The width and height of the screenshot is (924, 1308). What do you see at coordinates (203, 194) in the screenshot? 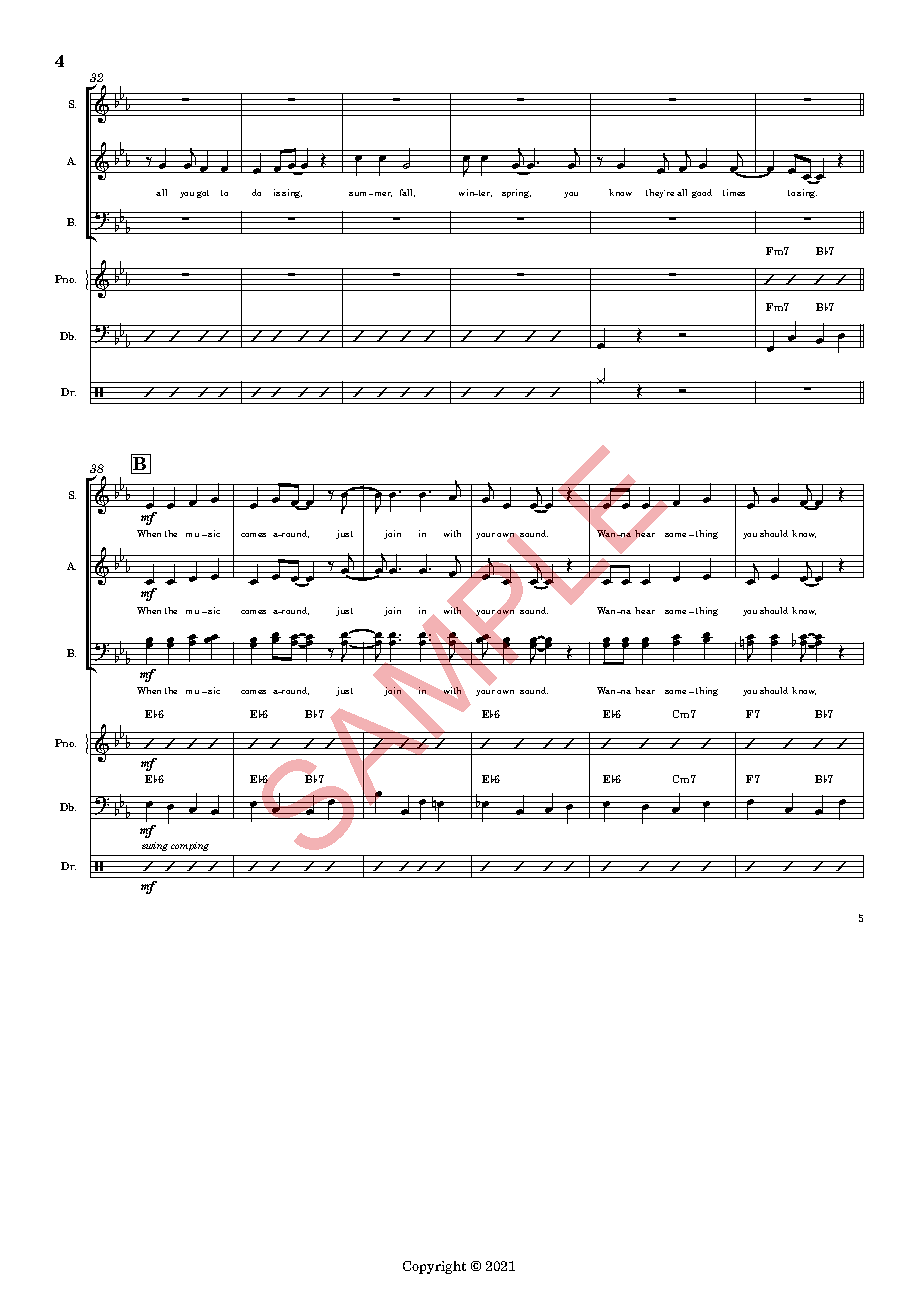
I see `got` at bounding box center [203, 194].
